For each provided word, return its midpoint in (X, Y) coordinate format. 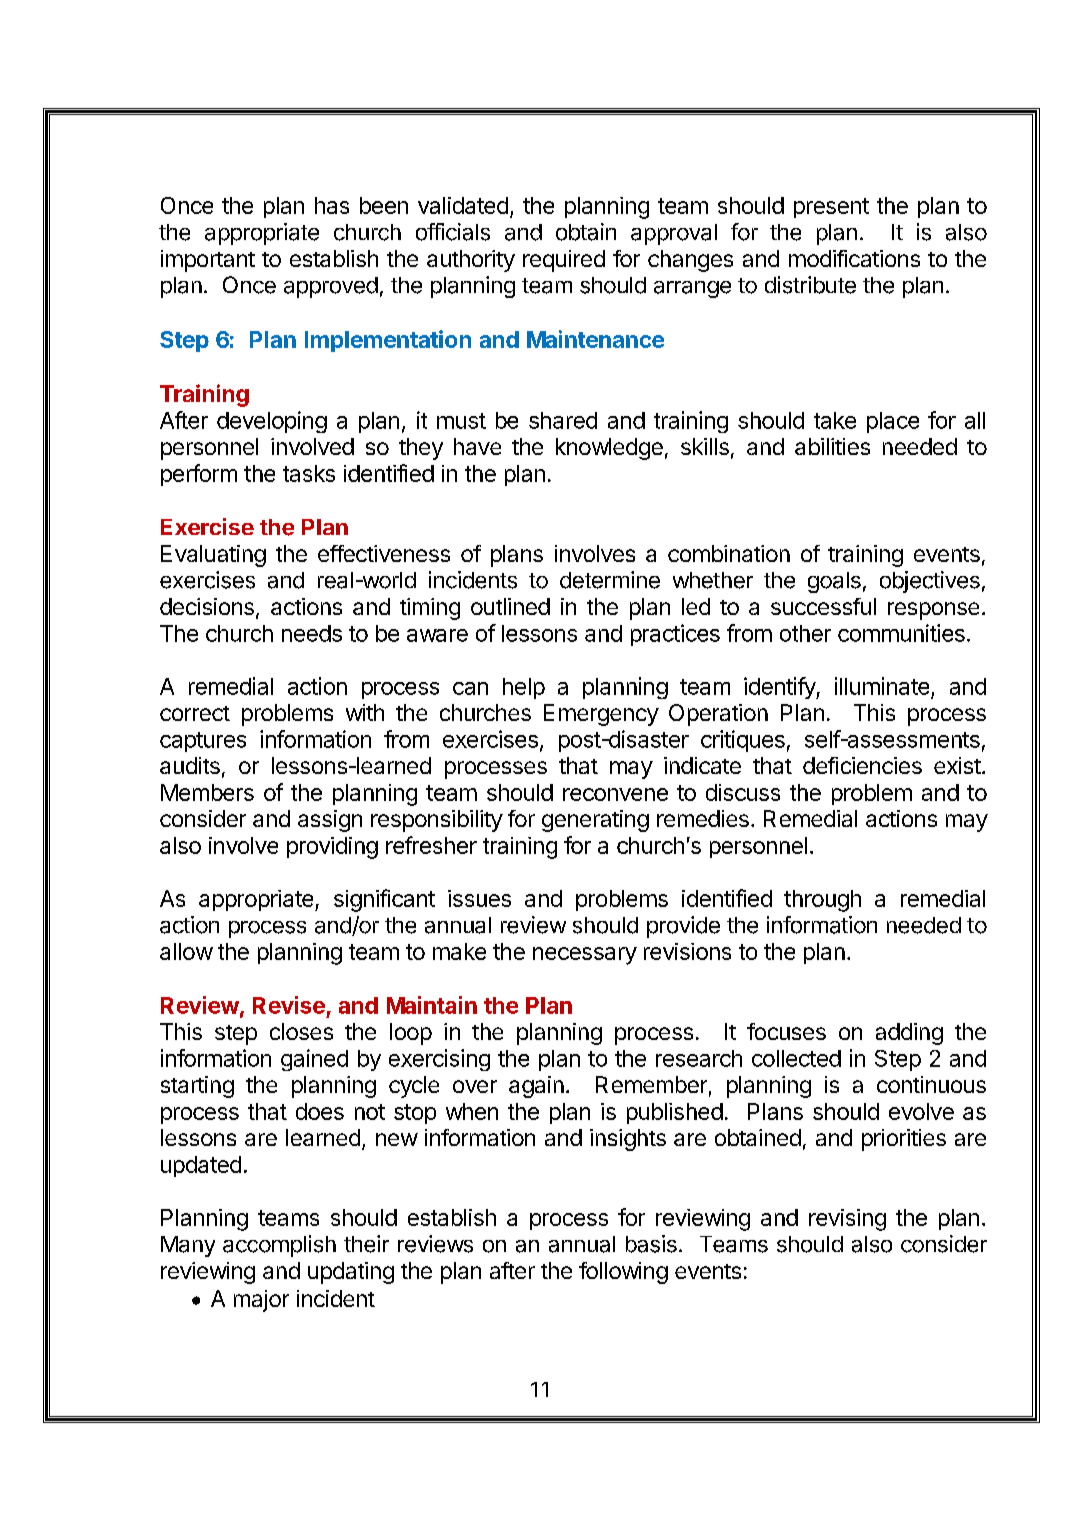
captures (203, 742)
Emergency (601, 715)
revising (847, 1220)
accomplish (279, 1246)
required (564, 261)
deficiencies (862, 765)
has (332, 205)
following (623, 1273)
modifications (854, 258)
